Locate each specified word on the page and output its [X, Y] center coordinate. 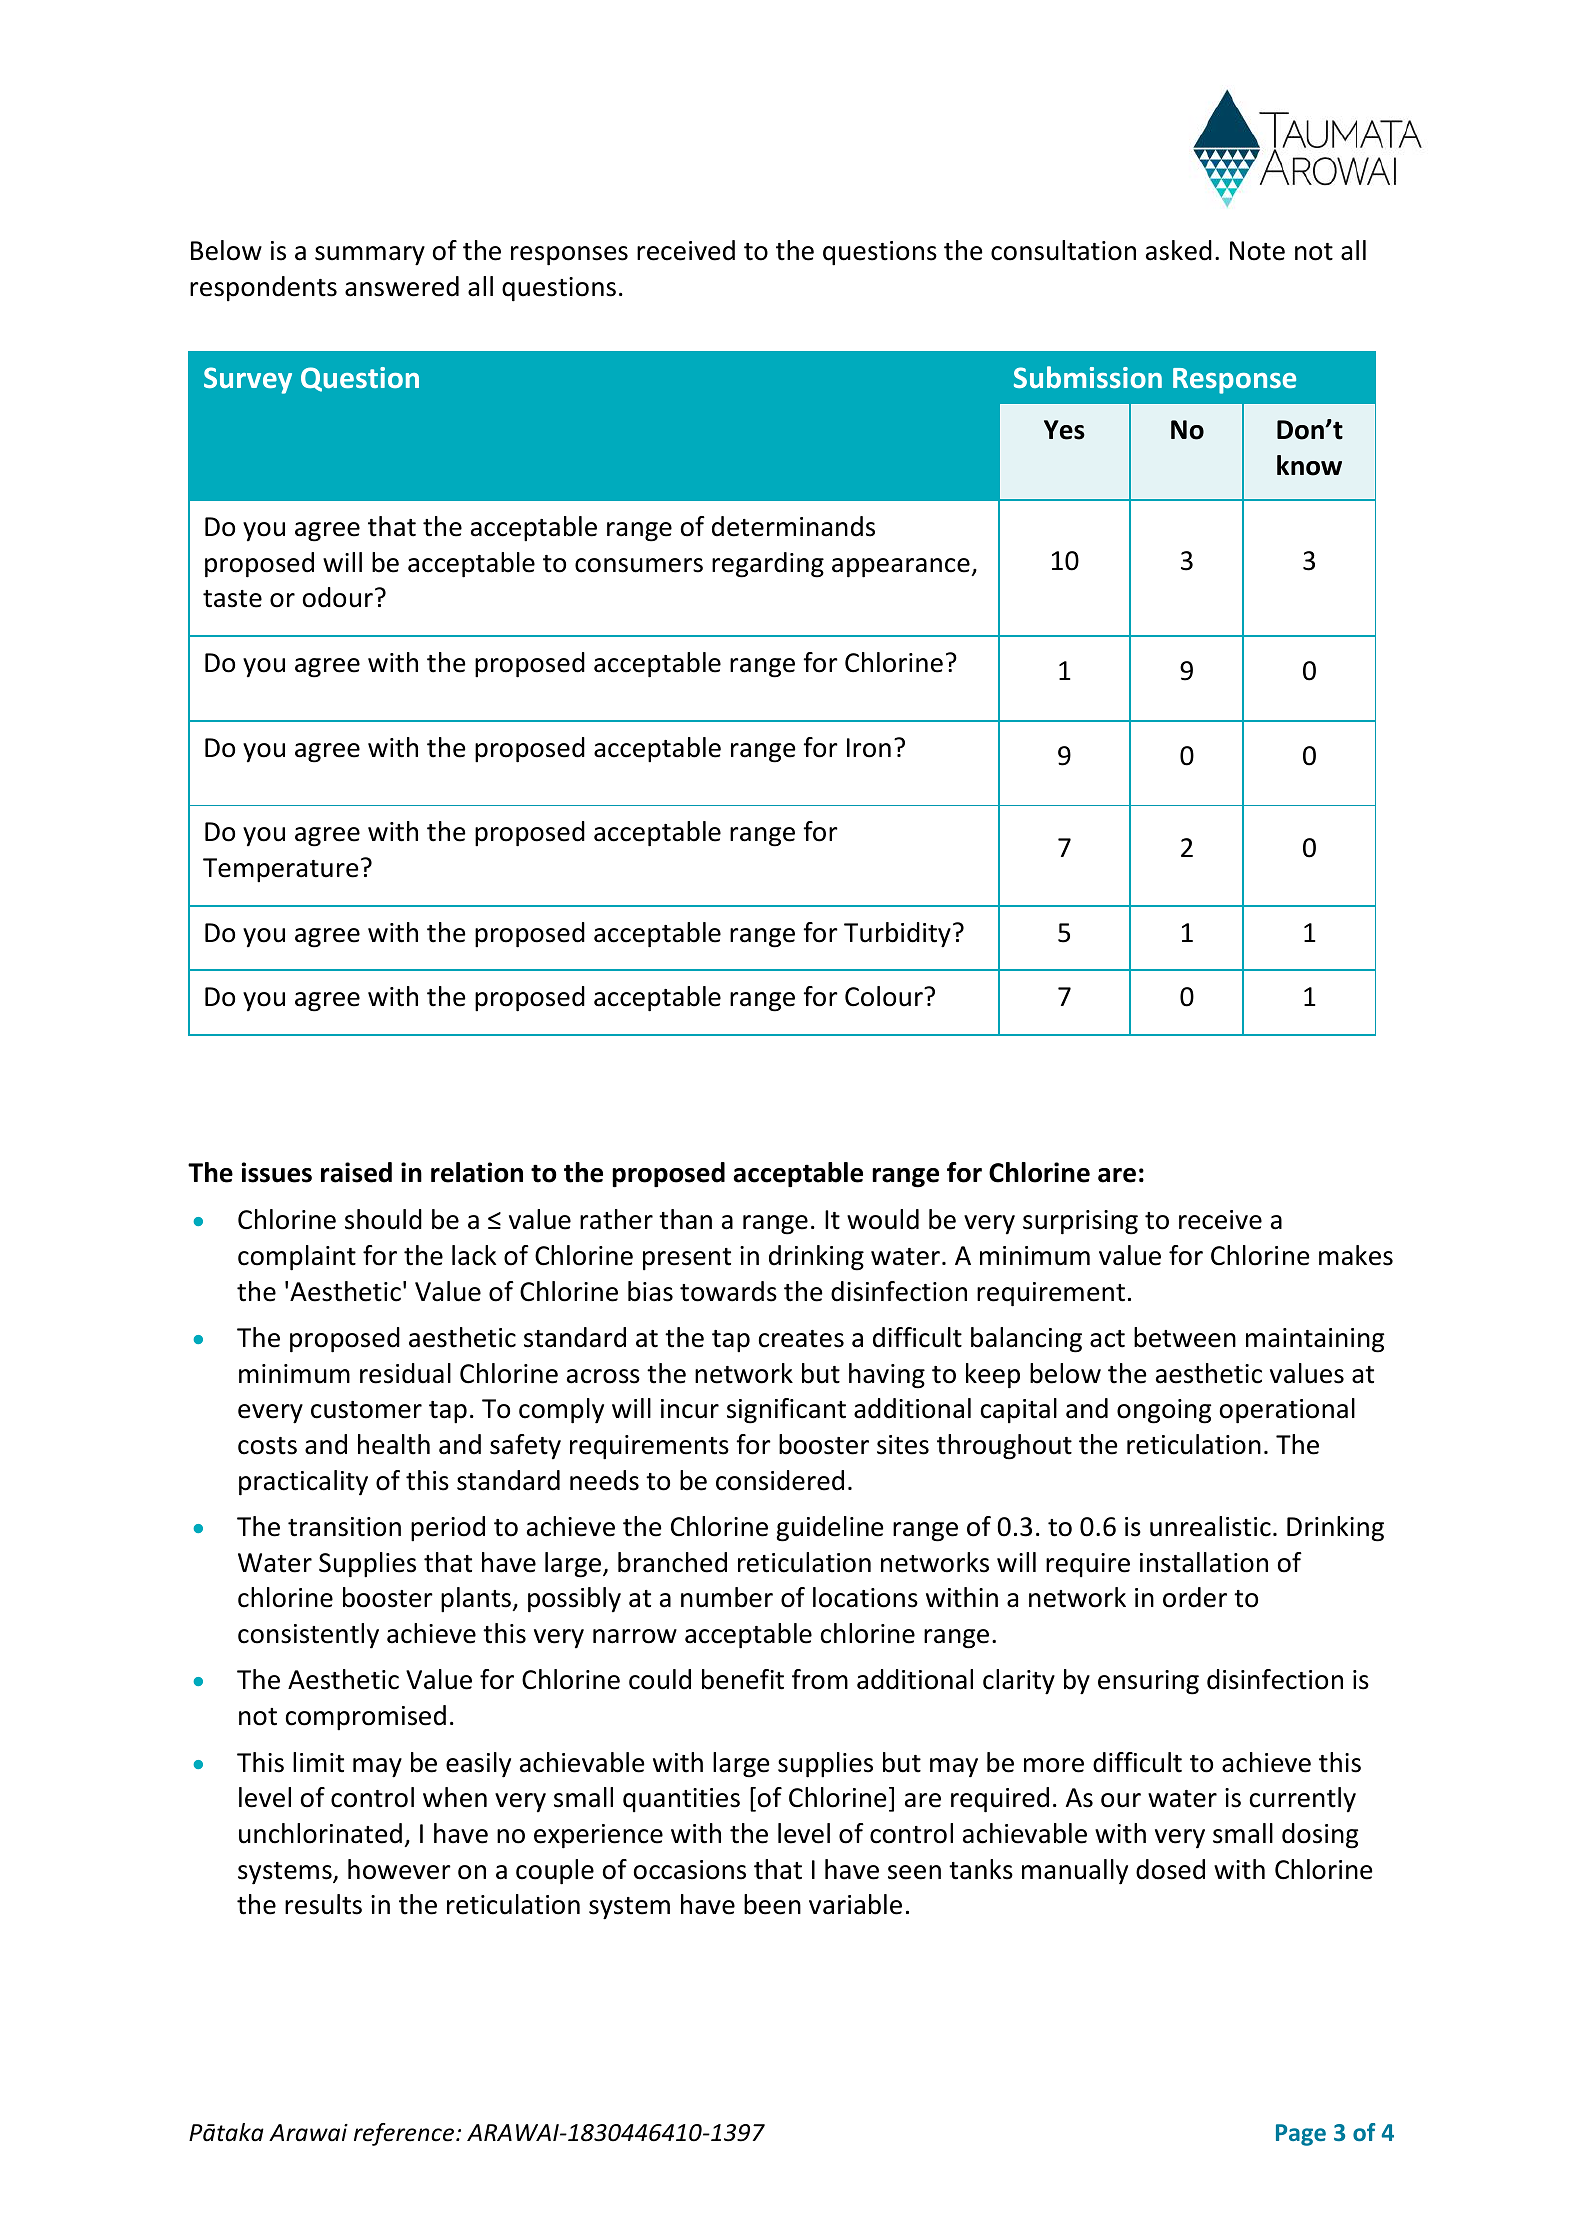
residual [405, 1373]
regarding [768, 565]
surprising [1080, 1222]
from [820, 1679]
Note [1257, 251]
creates [801, 1339]
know [1309, 465]
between [1185, 1337]
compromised [366, 1718]
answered [402, 286]
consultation [1063, 250]
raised [356, 1172]
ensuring [1148, 1682]
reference [404, 2134]
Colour [885, 996]
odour [338, 597]
